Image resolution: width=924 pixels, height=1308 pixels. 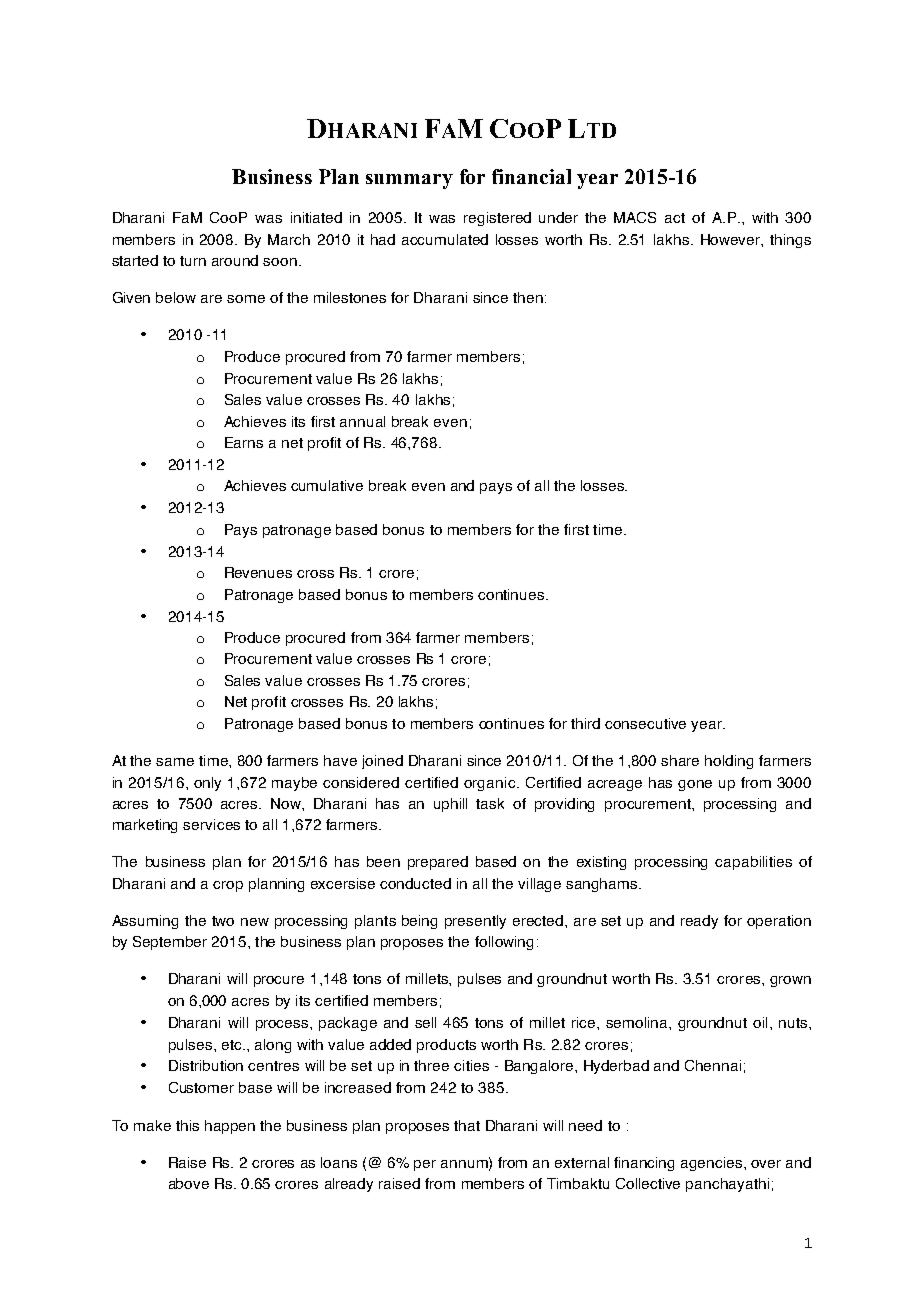 I want to click on capabilities, so click(x=753, y=863).
